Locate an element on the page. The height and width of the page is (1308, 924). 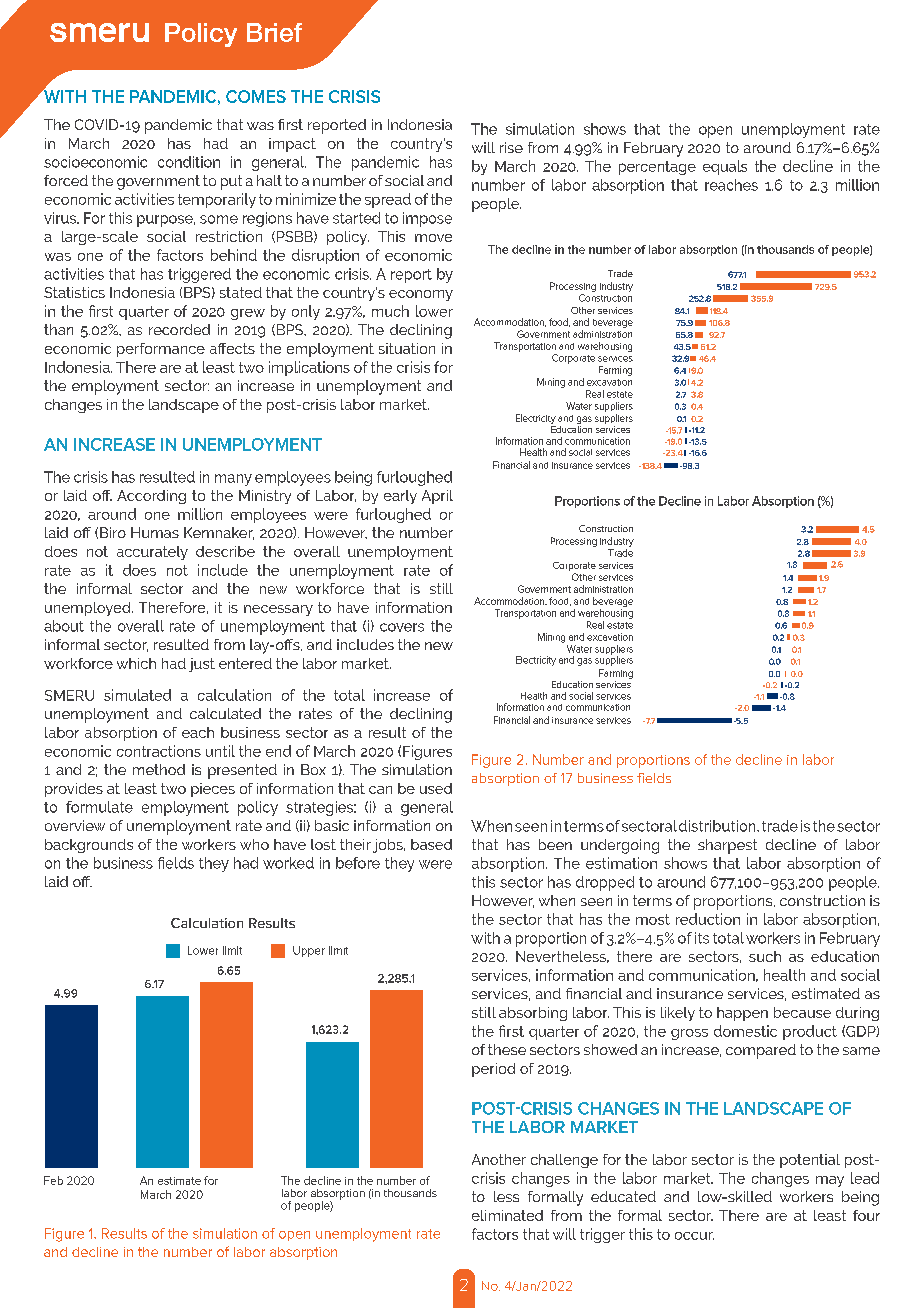
backgrounds is located at coordinates (89, 846).
